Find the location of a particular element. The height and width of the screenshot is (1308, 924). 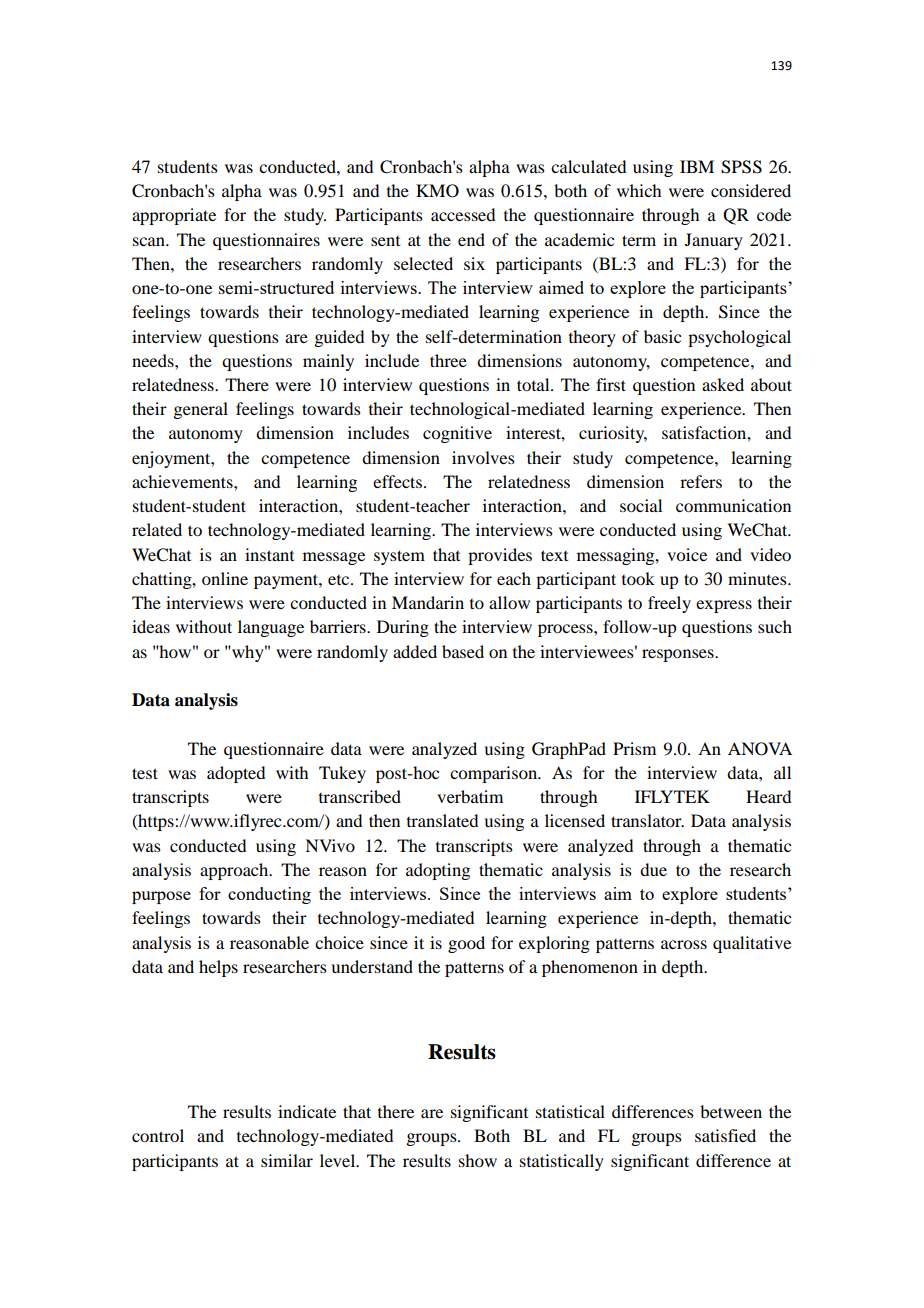

accessed is located at coordinates (463, 214).
